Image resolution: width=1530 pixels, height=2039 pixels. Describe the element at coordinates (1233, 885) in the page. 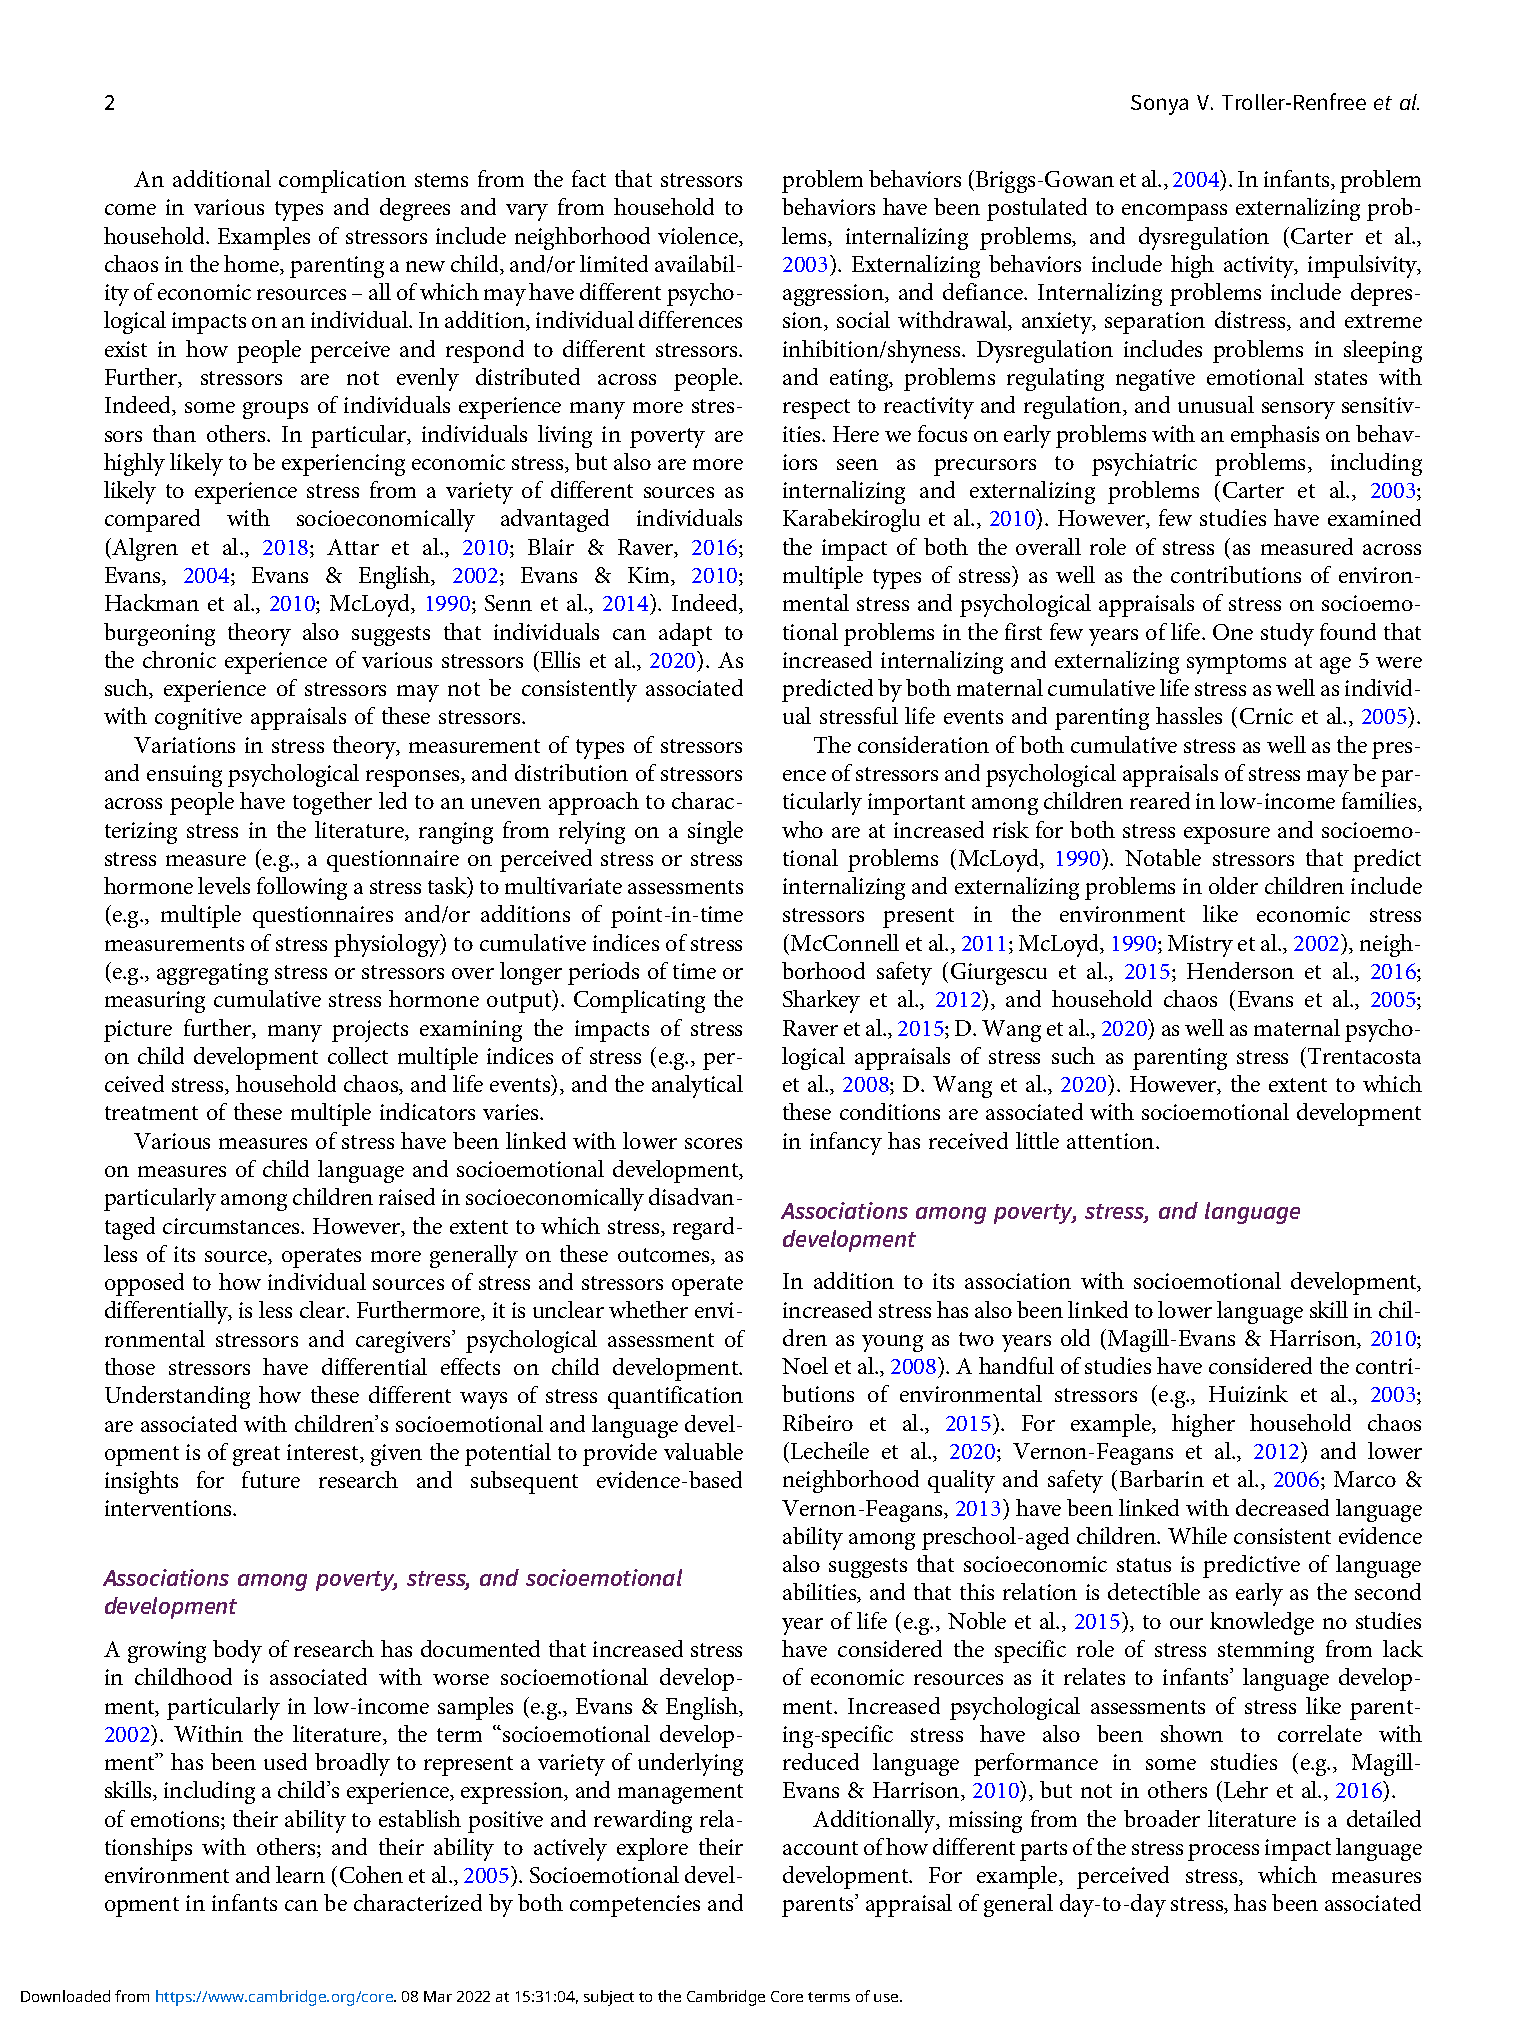

I see `older` at that location.
